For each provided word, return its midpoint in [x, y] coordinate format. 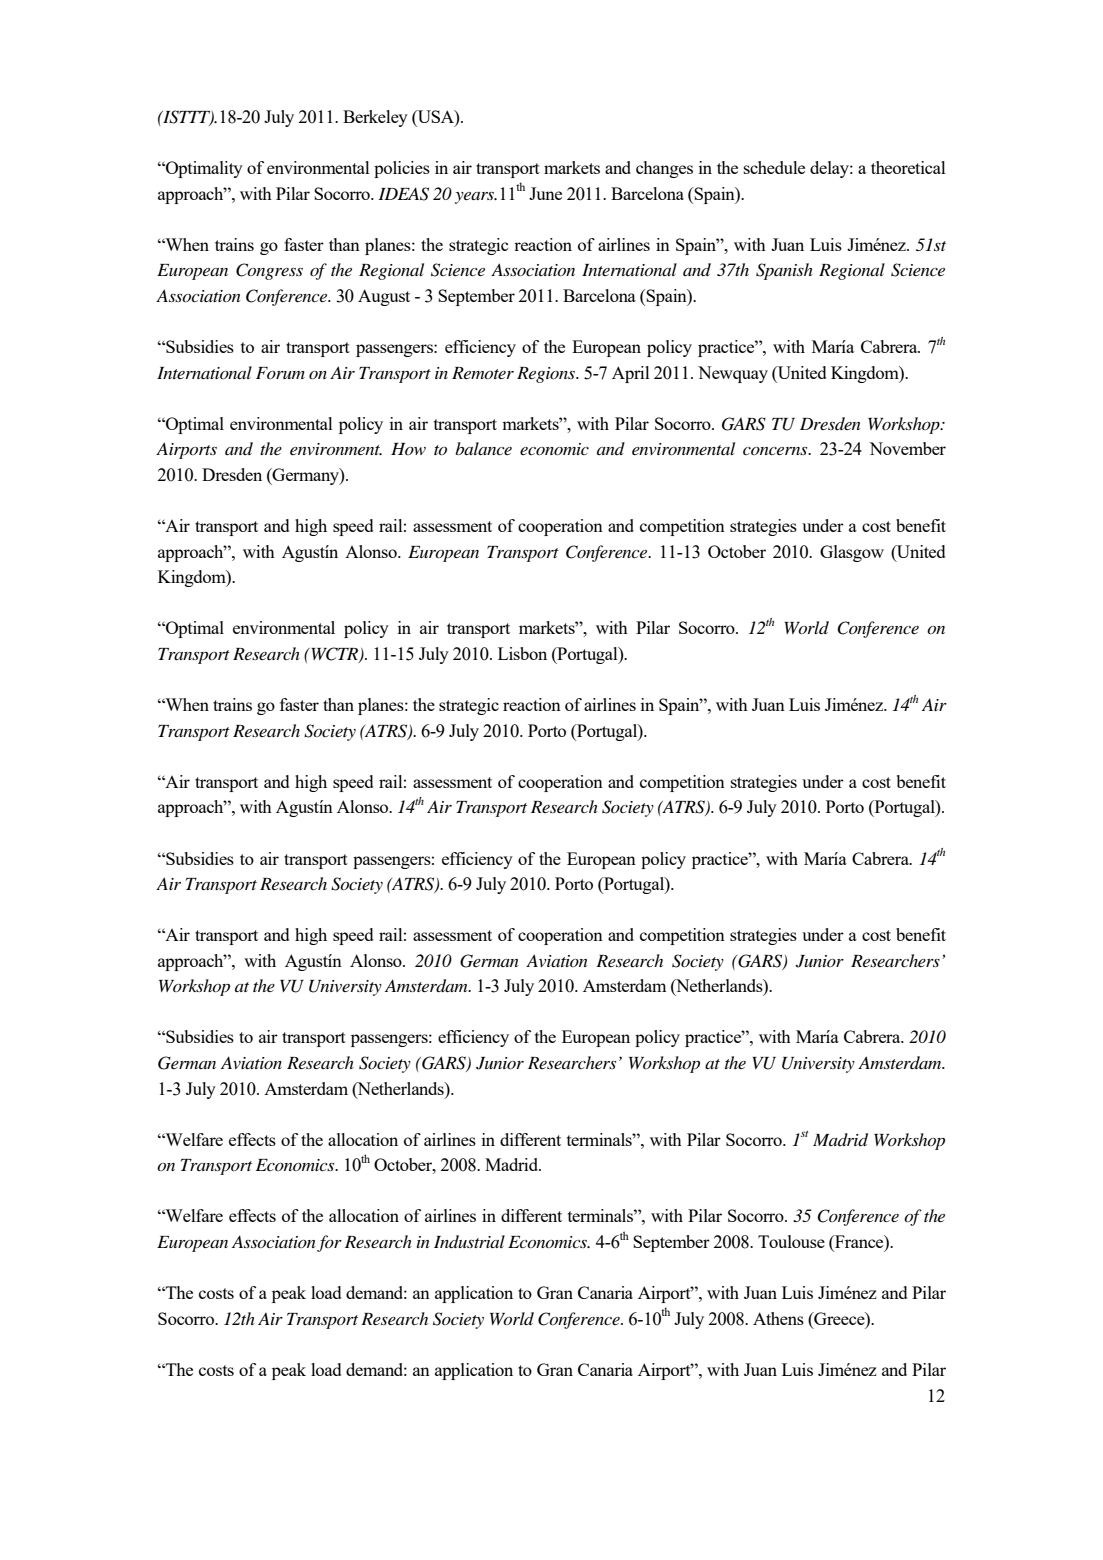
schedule [774, 167]
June [545, 193]
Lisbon [522, 653]
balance [483, 448]
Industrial [469, 1241]
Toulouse [791, 1241]
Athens [778, 1318]
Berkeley [375, 118]
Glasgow [852, 553]
